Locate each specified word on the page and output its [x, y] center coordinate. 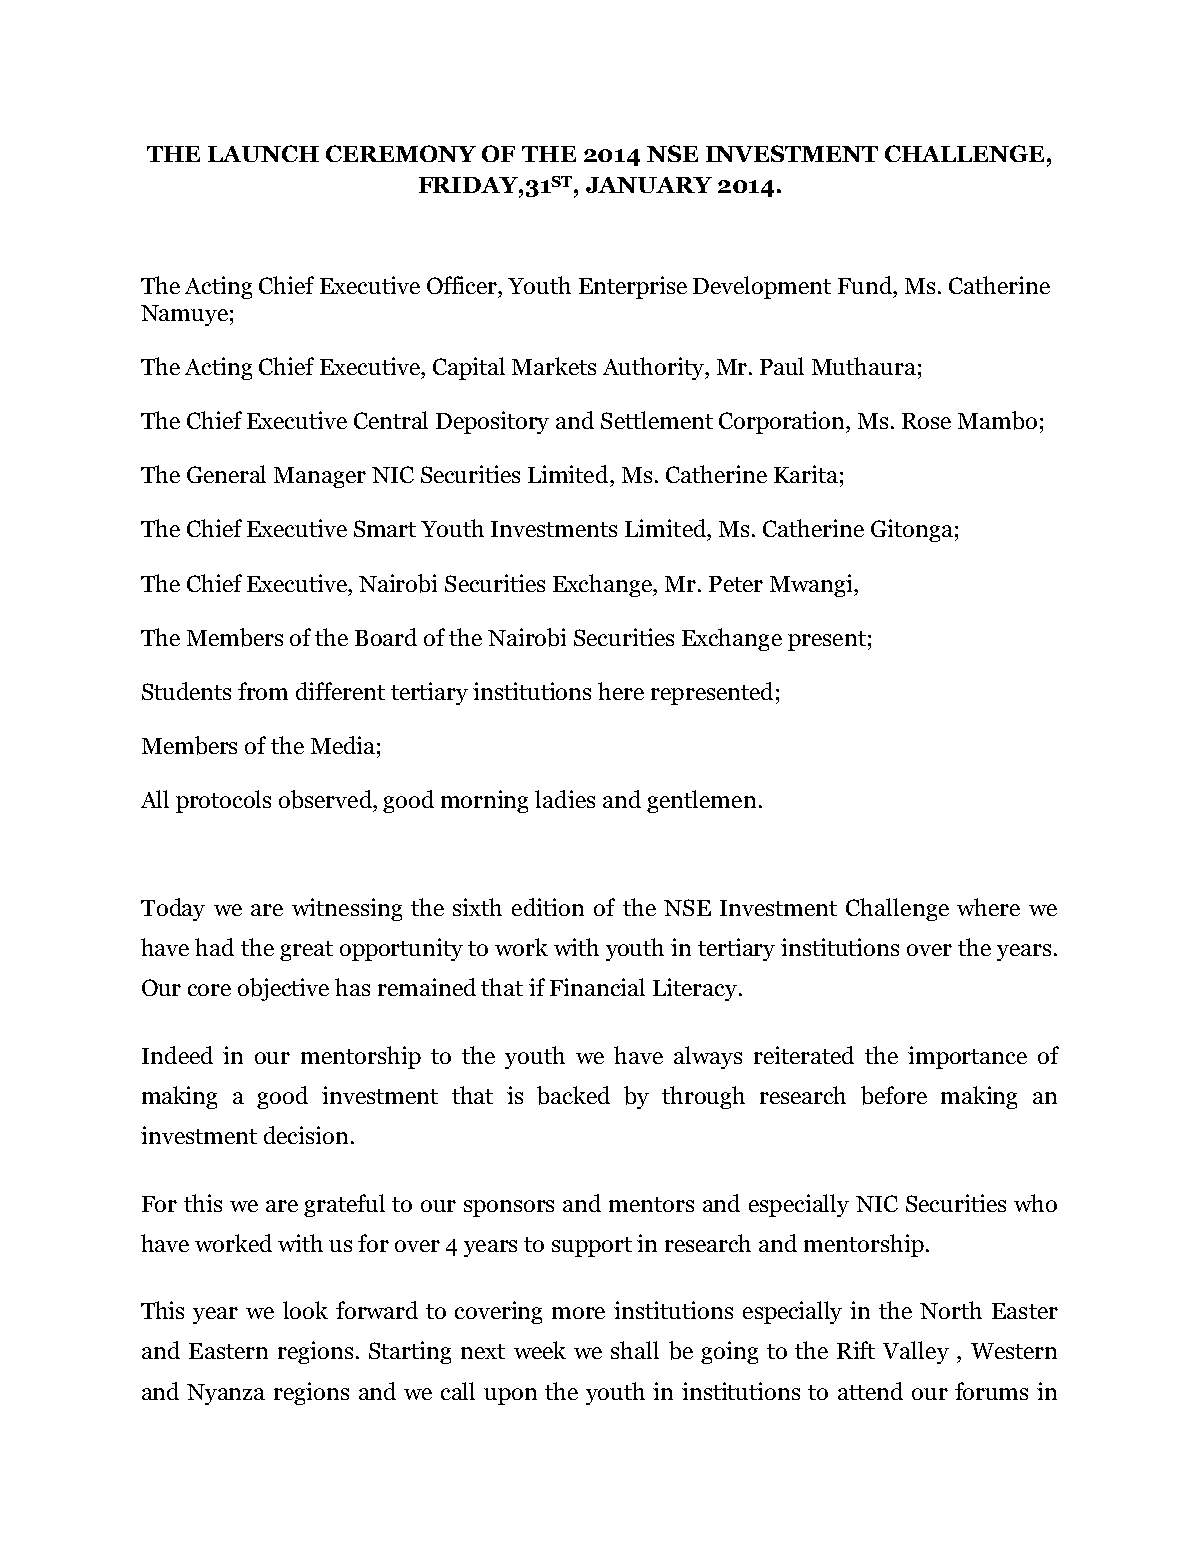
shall [635, 1350]
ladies [565, 799]
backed [573, 1095]
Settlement [657, 420]
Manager [320, 477]
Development [762, 287]
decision [306, 1135]
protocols [223, 801]
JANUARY [649, 185]
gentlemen [701, 801]
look [305, 1310]
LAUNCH [263, 153]
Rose [926, 421]
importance [967, 1057]
